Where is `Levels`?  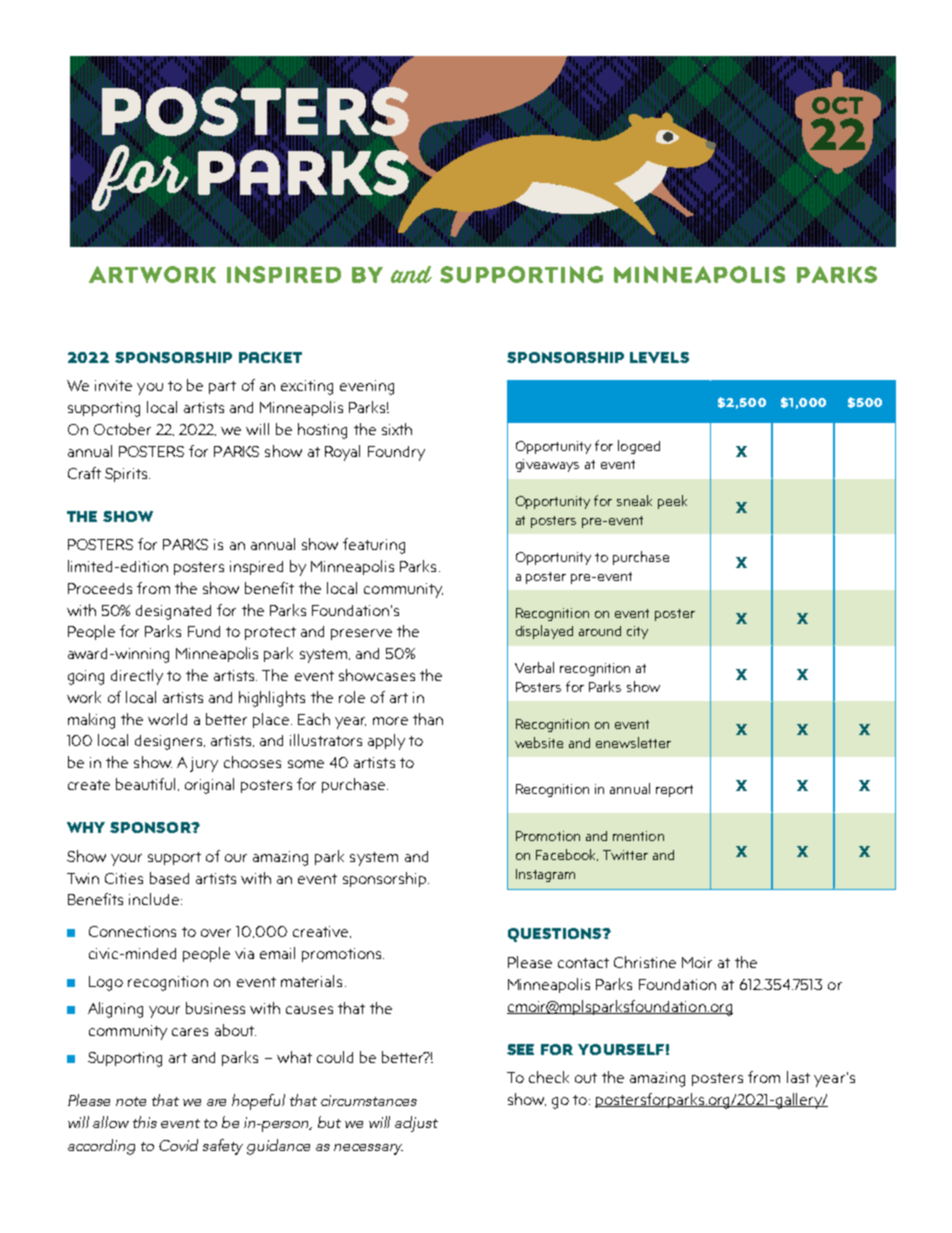
Levels is located at coordinates (659, 357).
